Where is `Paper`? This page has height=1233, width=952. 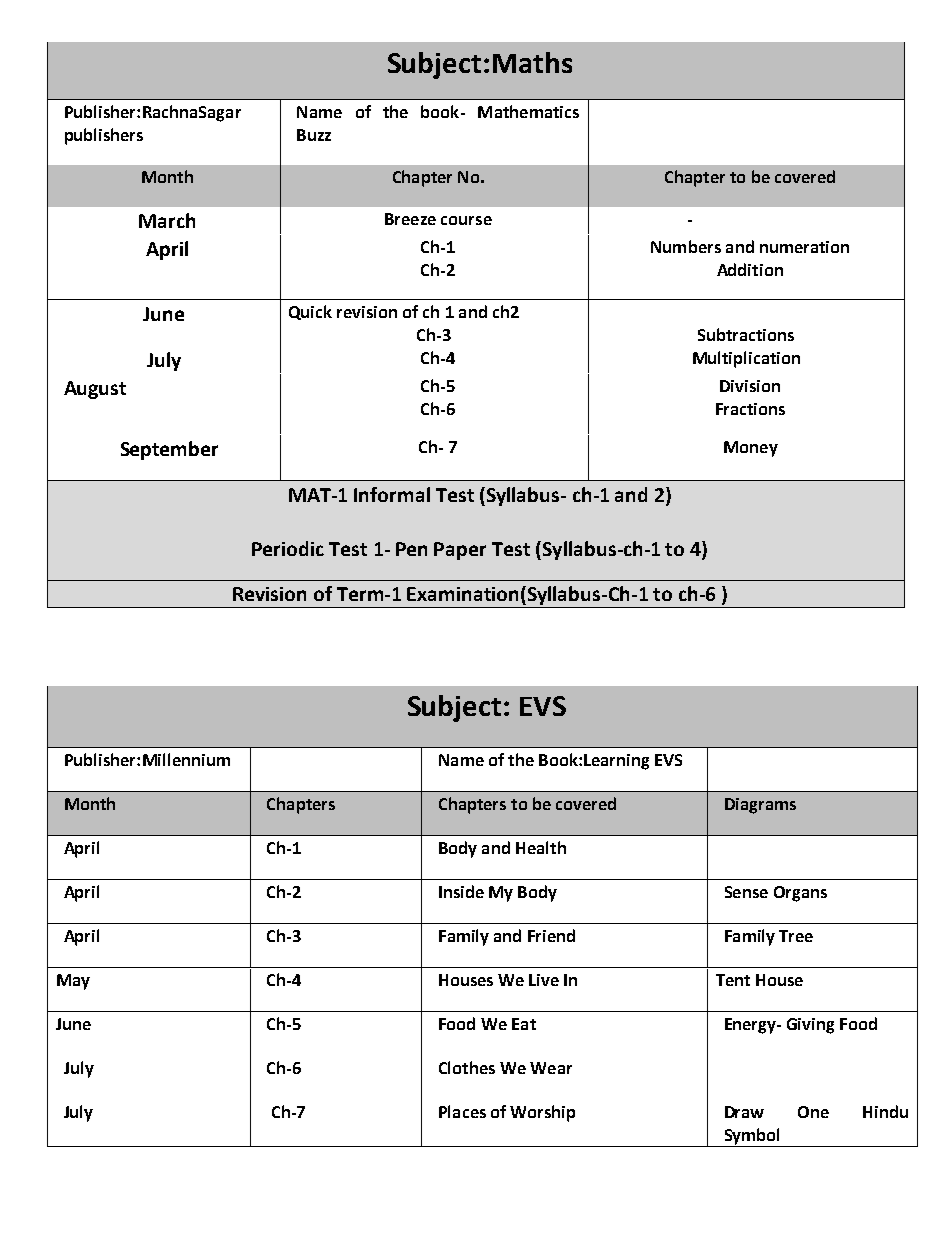
Paper is located at coordinates (460, 551).
